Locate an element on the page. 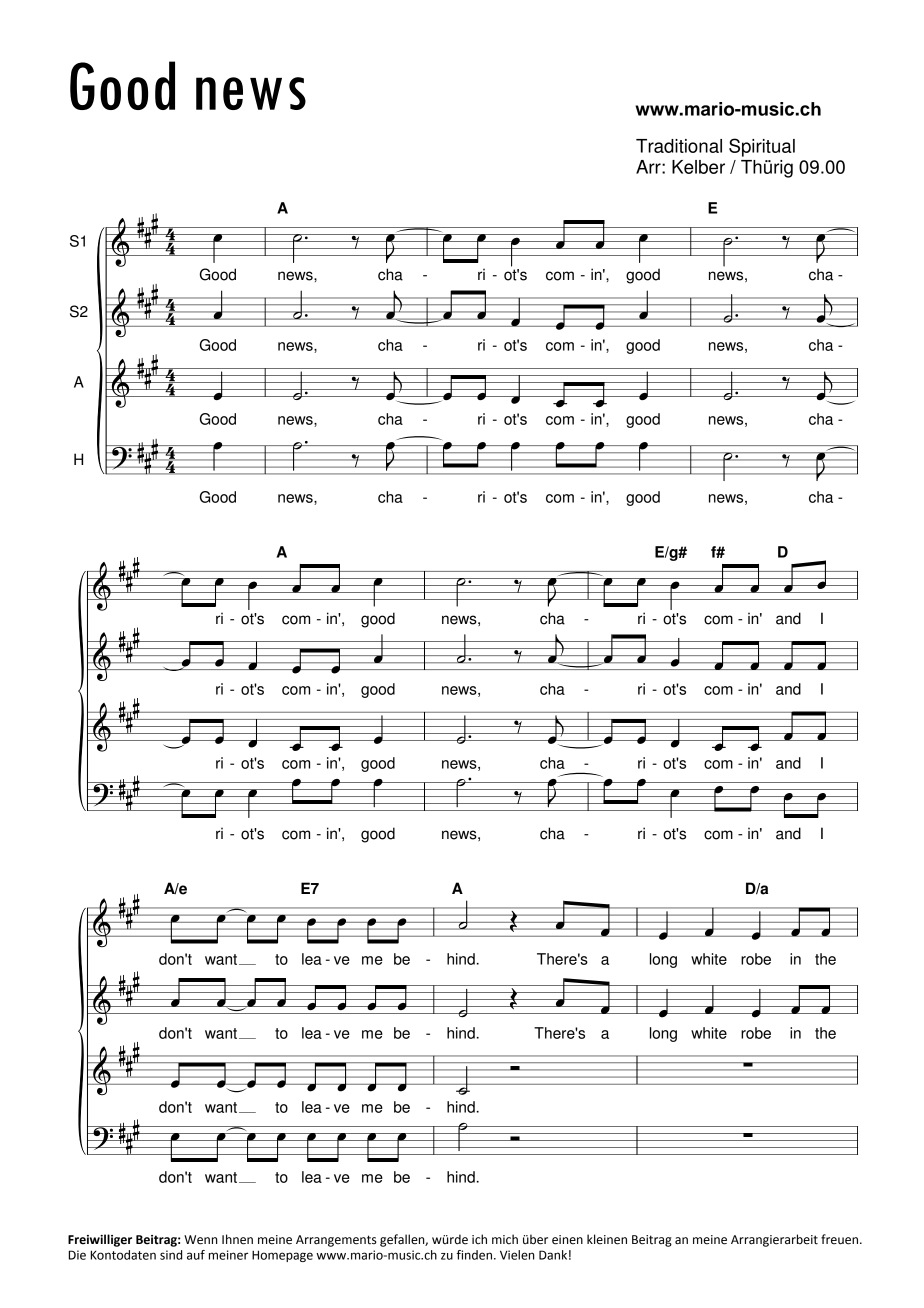  Wenn is located at coordinates (200, 1240).
